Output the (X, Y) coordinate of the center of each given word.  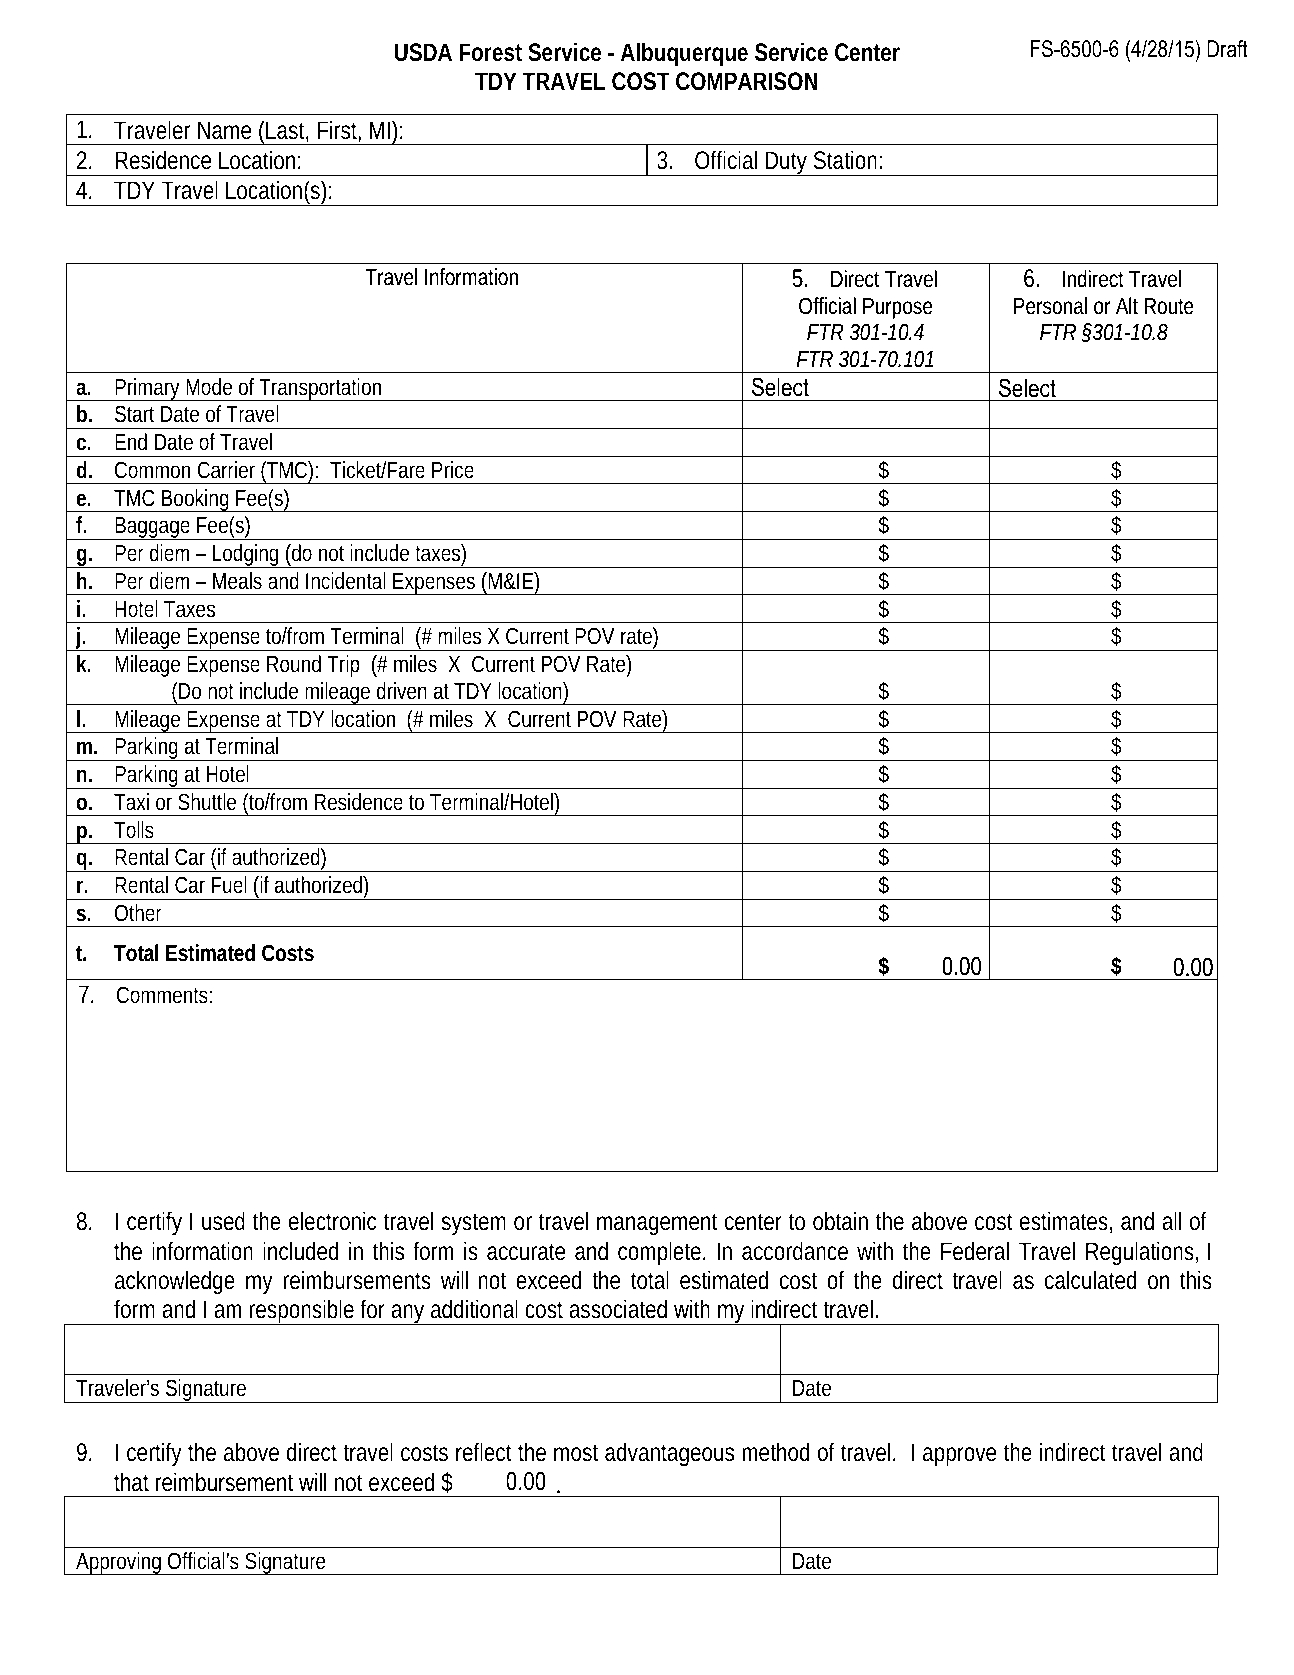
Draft (1227, 49)
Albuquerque (684, 54)
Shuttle (207, 802)
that (131, 1482)
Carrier (226, 470)
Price (453, 470)
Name (224, 130)
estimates (1066, 1222)
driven (402, 690)
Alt (1127, 305)
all (1171, 1221)
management (657, 1224)
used (223, 1221)
